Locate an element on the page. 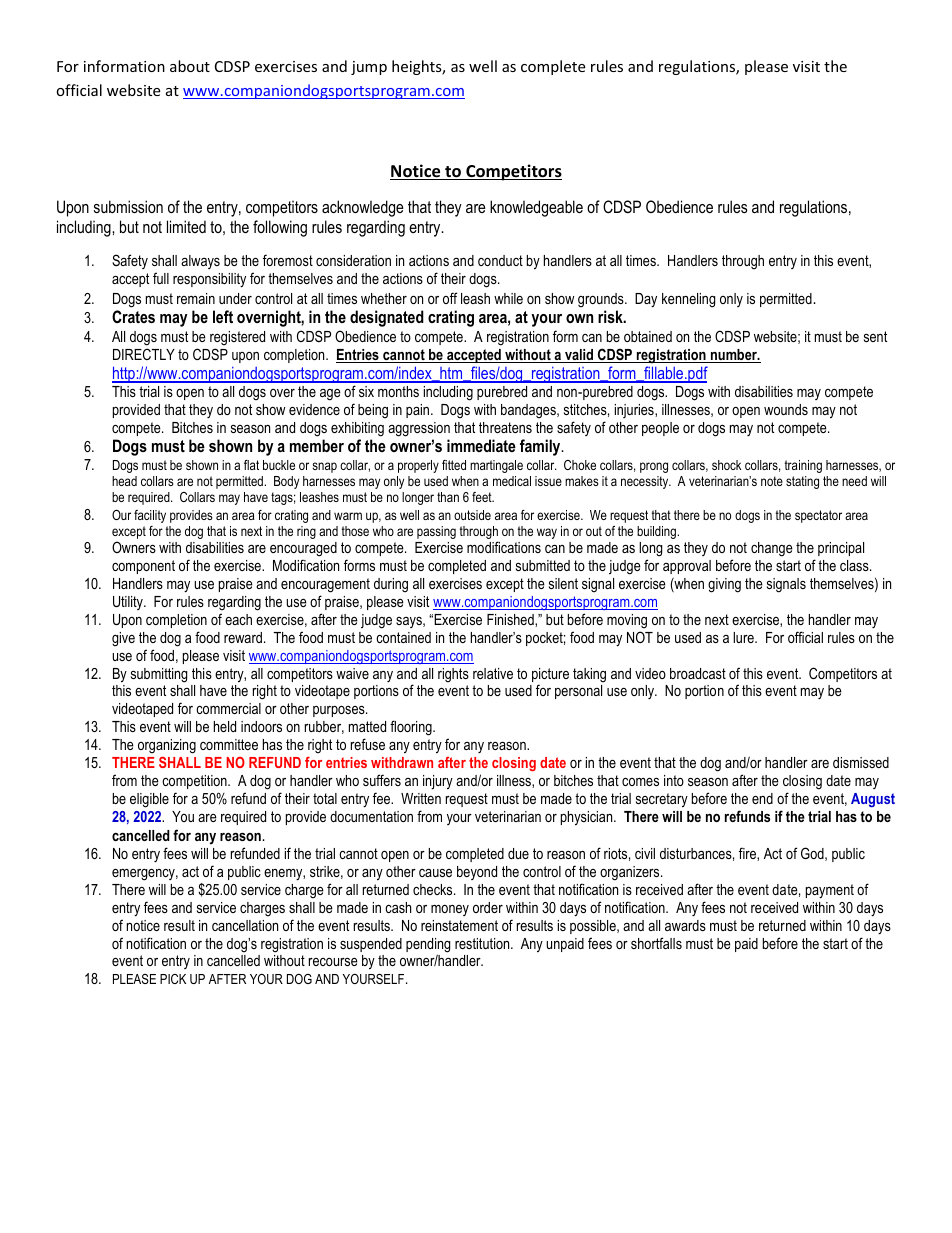 The height and width of the image is (1233, 952). facility is located at coordinates (150, 516).
